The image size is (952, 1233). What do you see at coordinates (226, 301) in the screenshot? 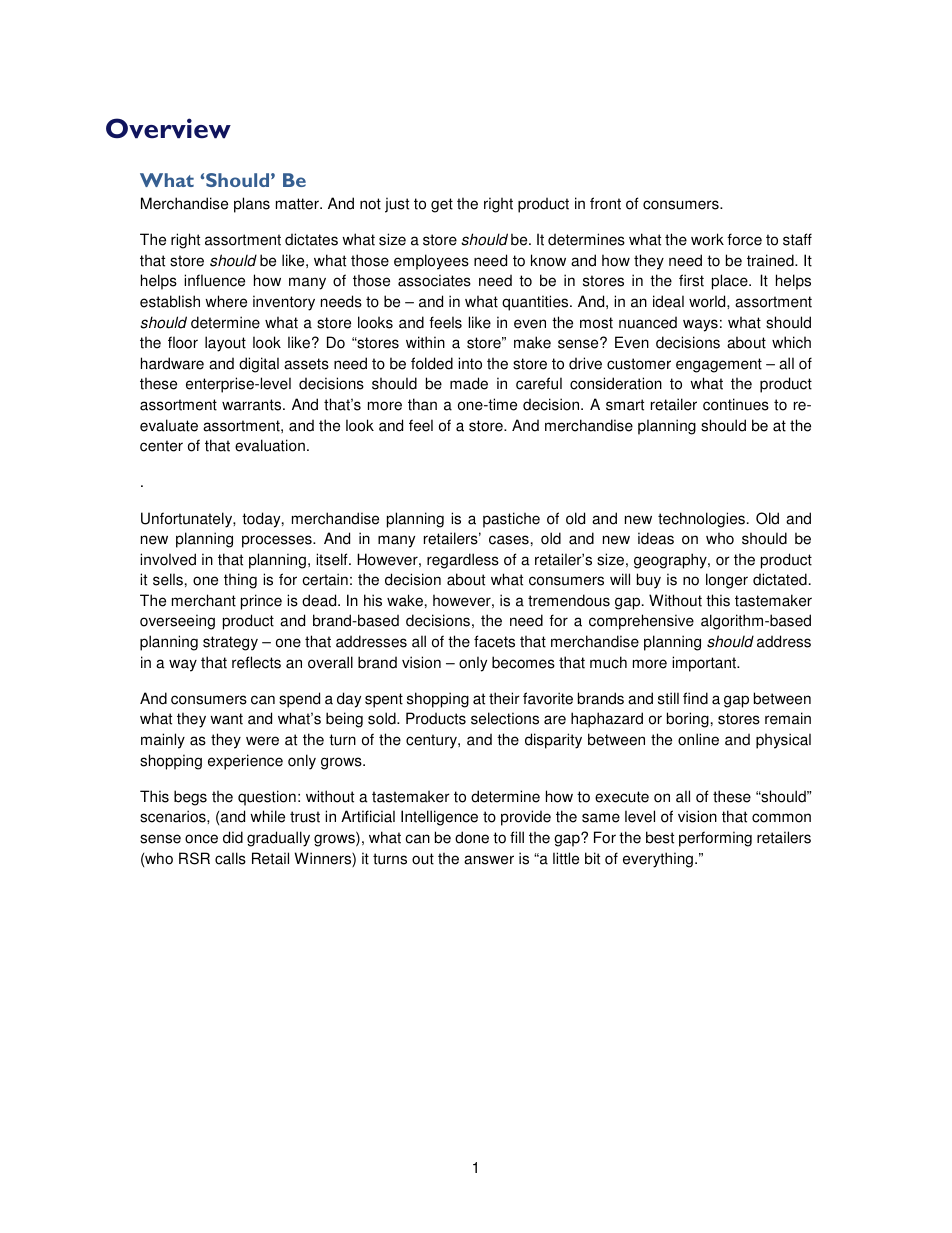
I see `where` at bounding box center [226, 301].
